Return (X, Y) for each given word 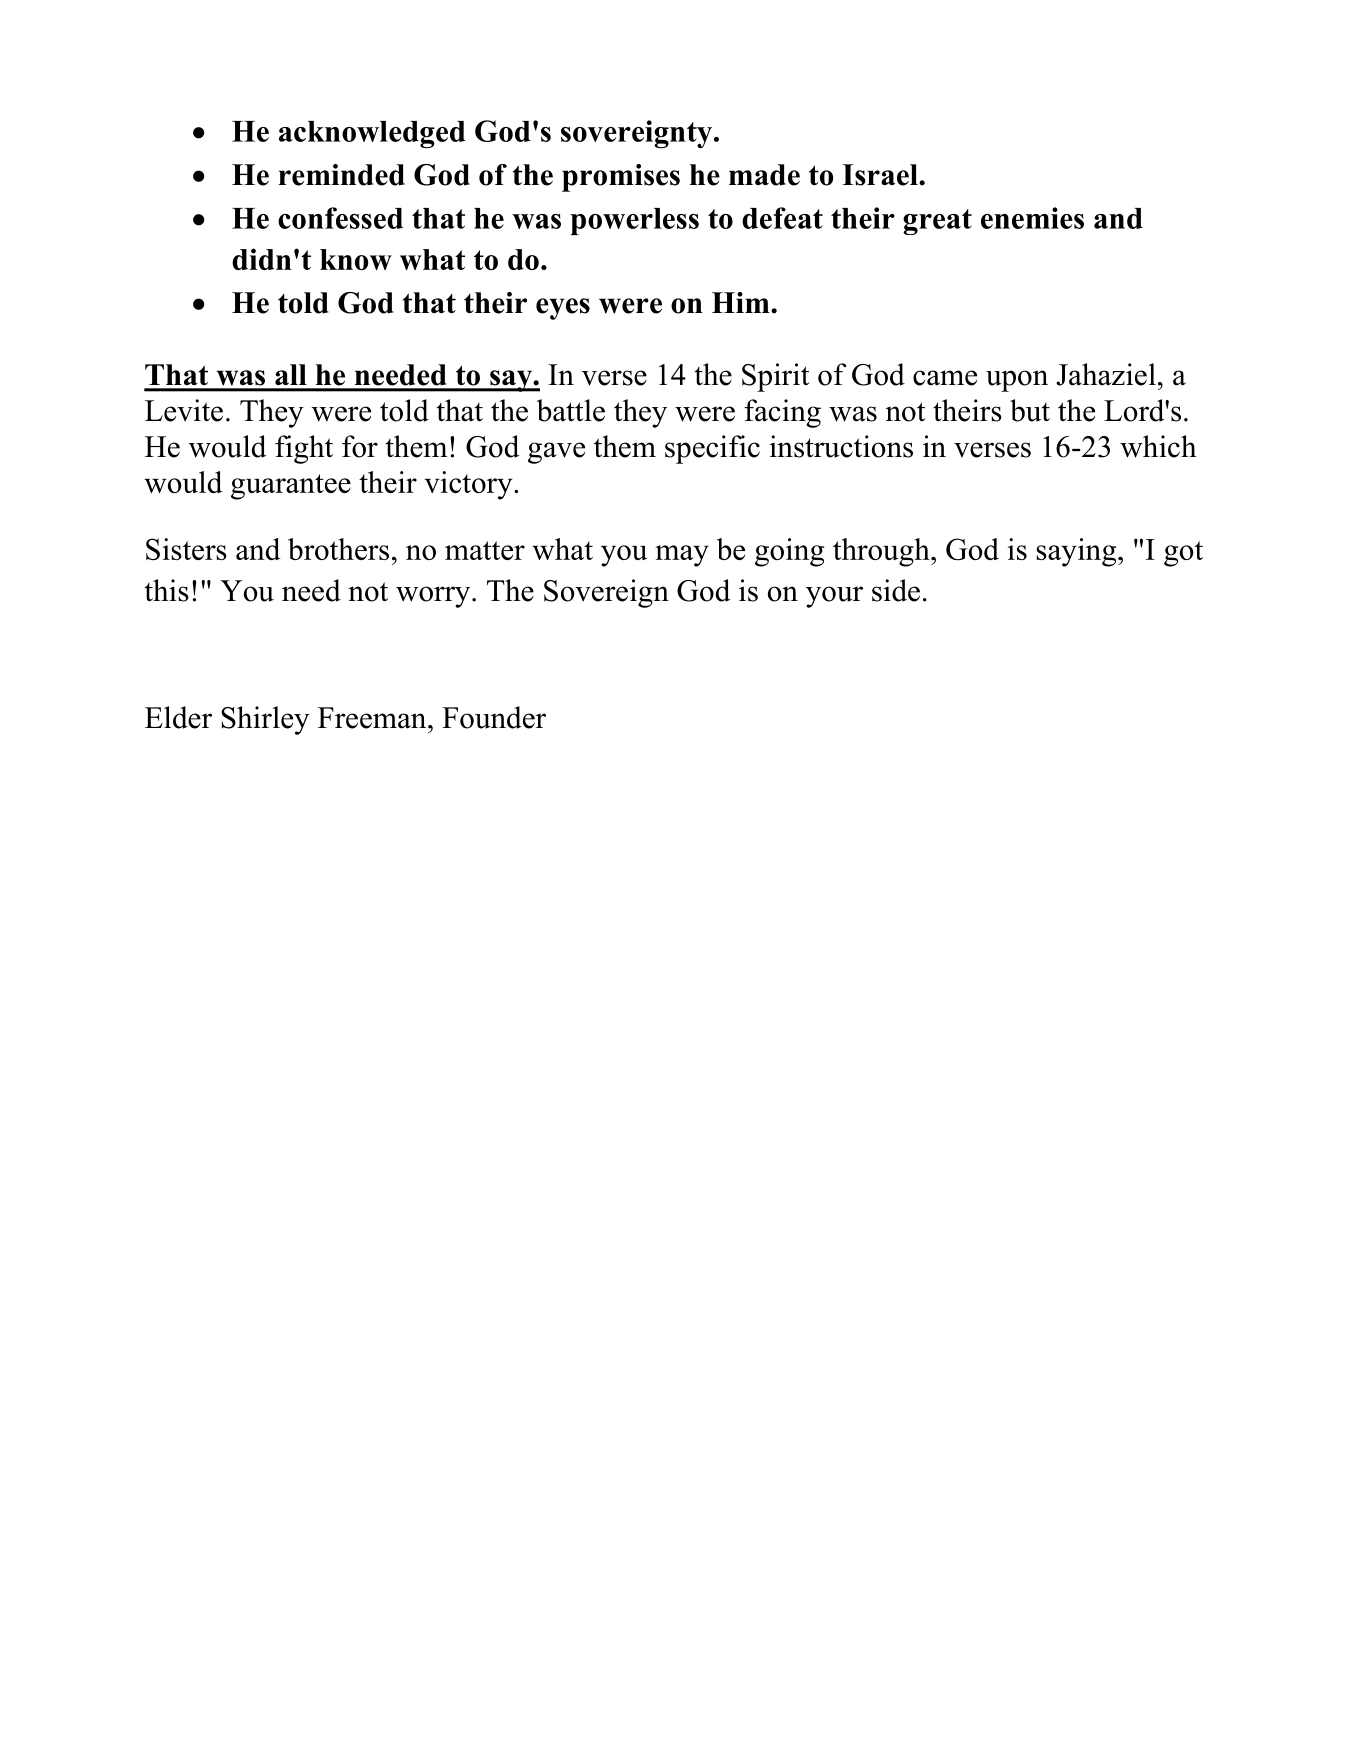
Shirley (265, 720)
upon (1017, 381)
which (1158, 446)
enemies (1032, 218)
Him (742, 302)
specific (712, 449)
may (682, 556)
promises (621, 178)
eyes (563, 309)
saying (1077, 552)
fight (304, 449)
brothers (338, 549)
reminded (341, 175)
